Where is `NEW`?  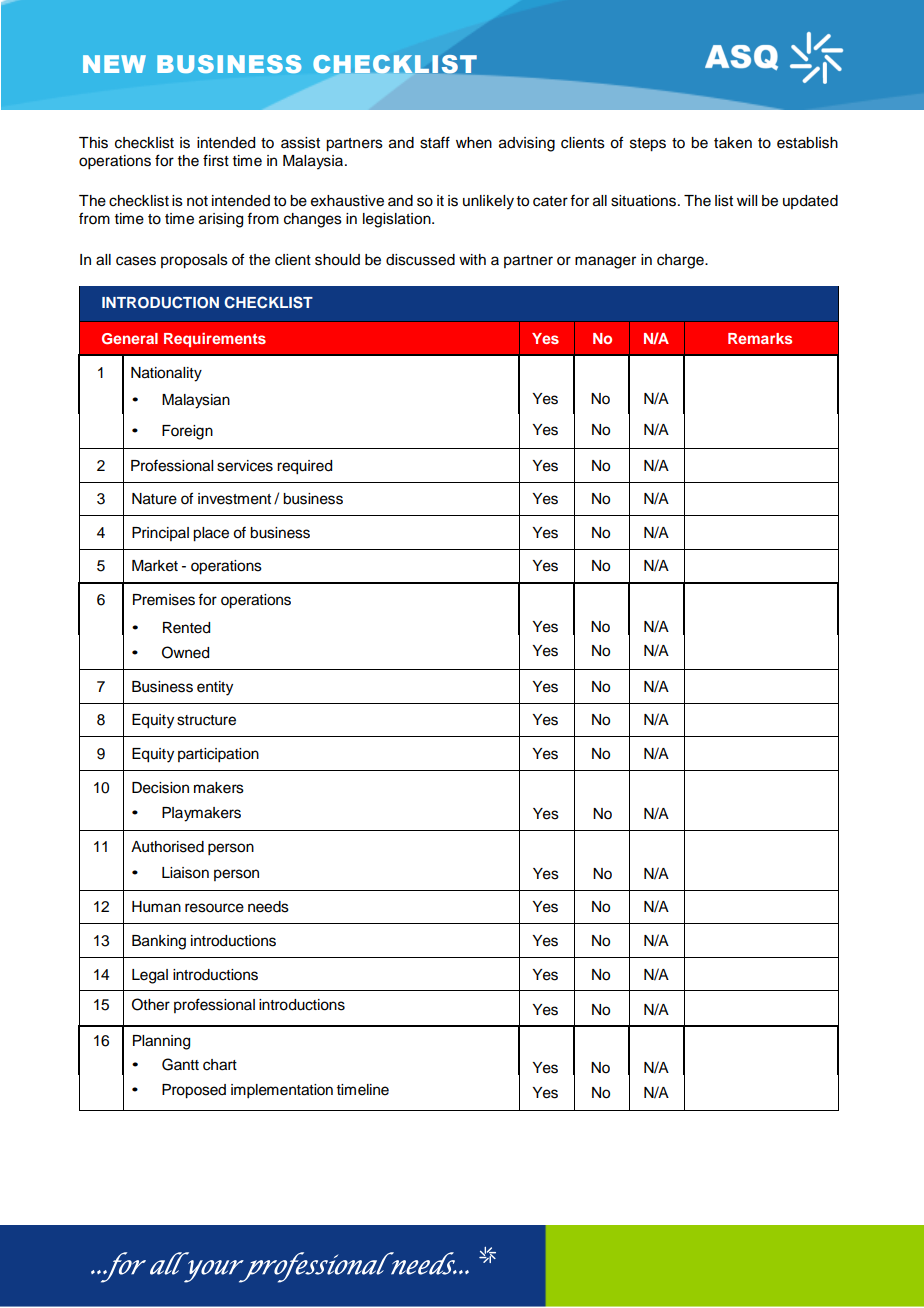
NEW is located at coordinates (114, 64).
